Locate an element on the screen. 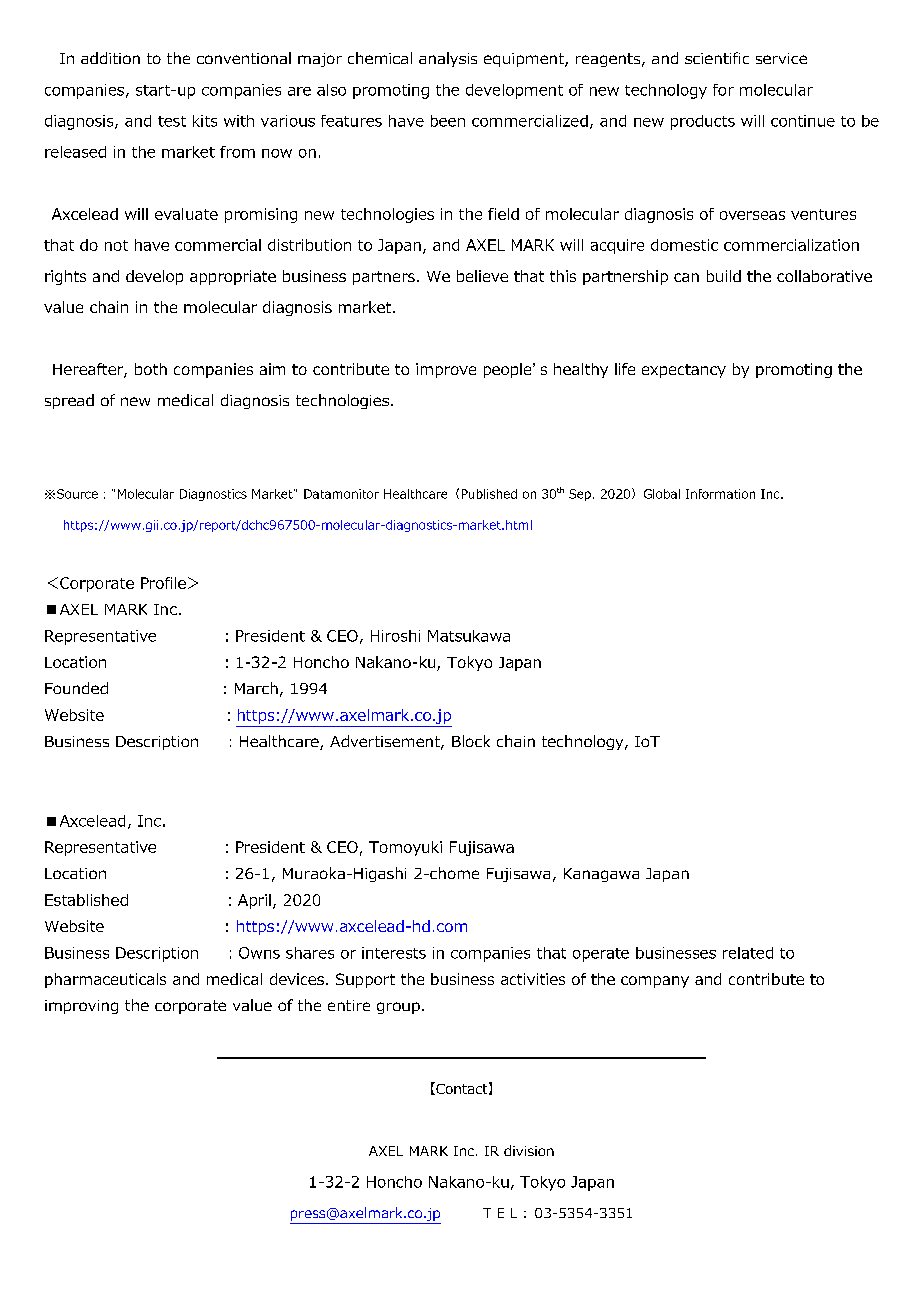 This screenshot has width=924, height=1308. test is located at coordinates (172, 121).
